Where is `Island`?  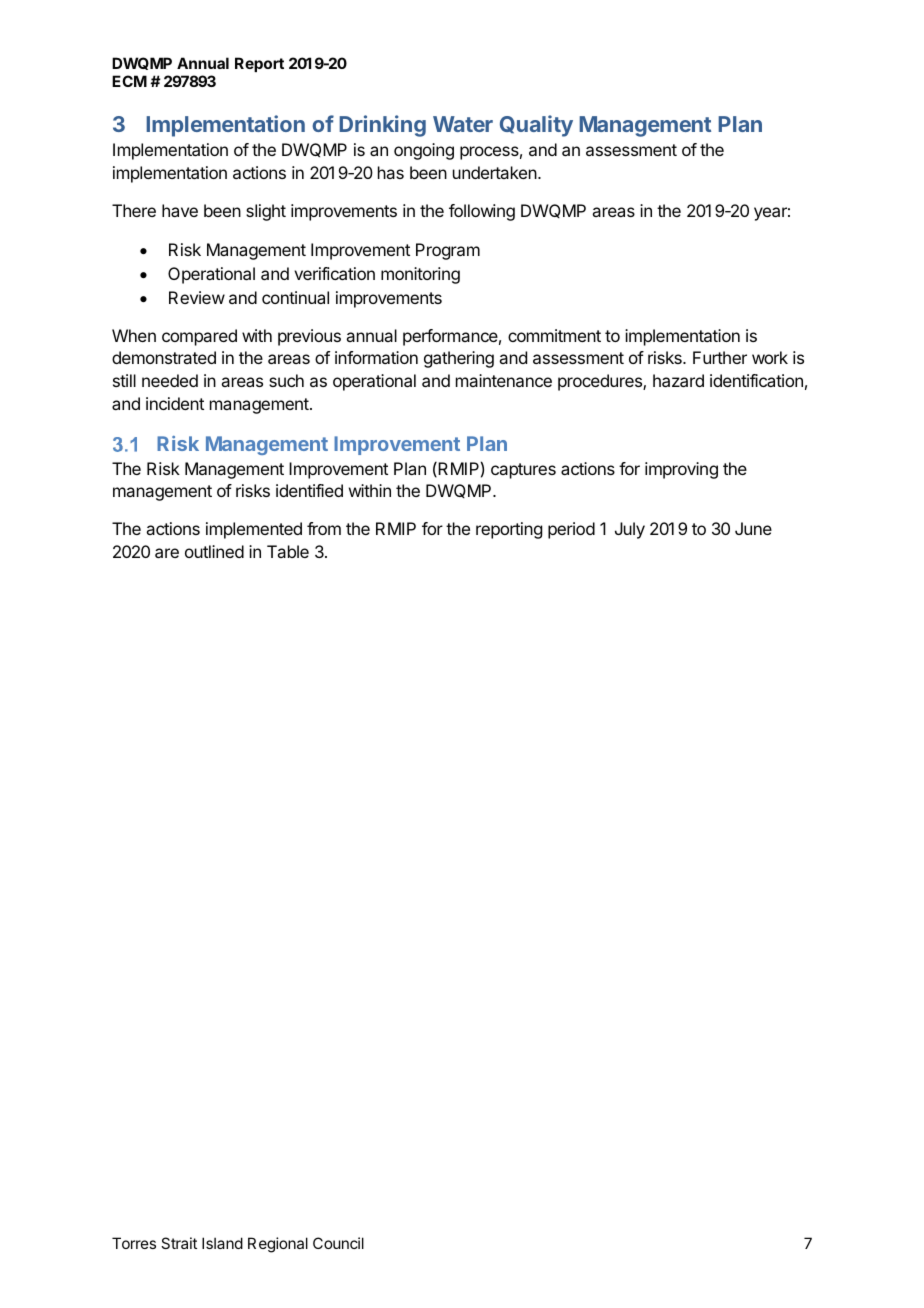 Island is located at coordinates (222, 1243).
